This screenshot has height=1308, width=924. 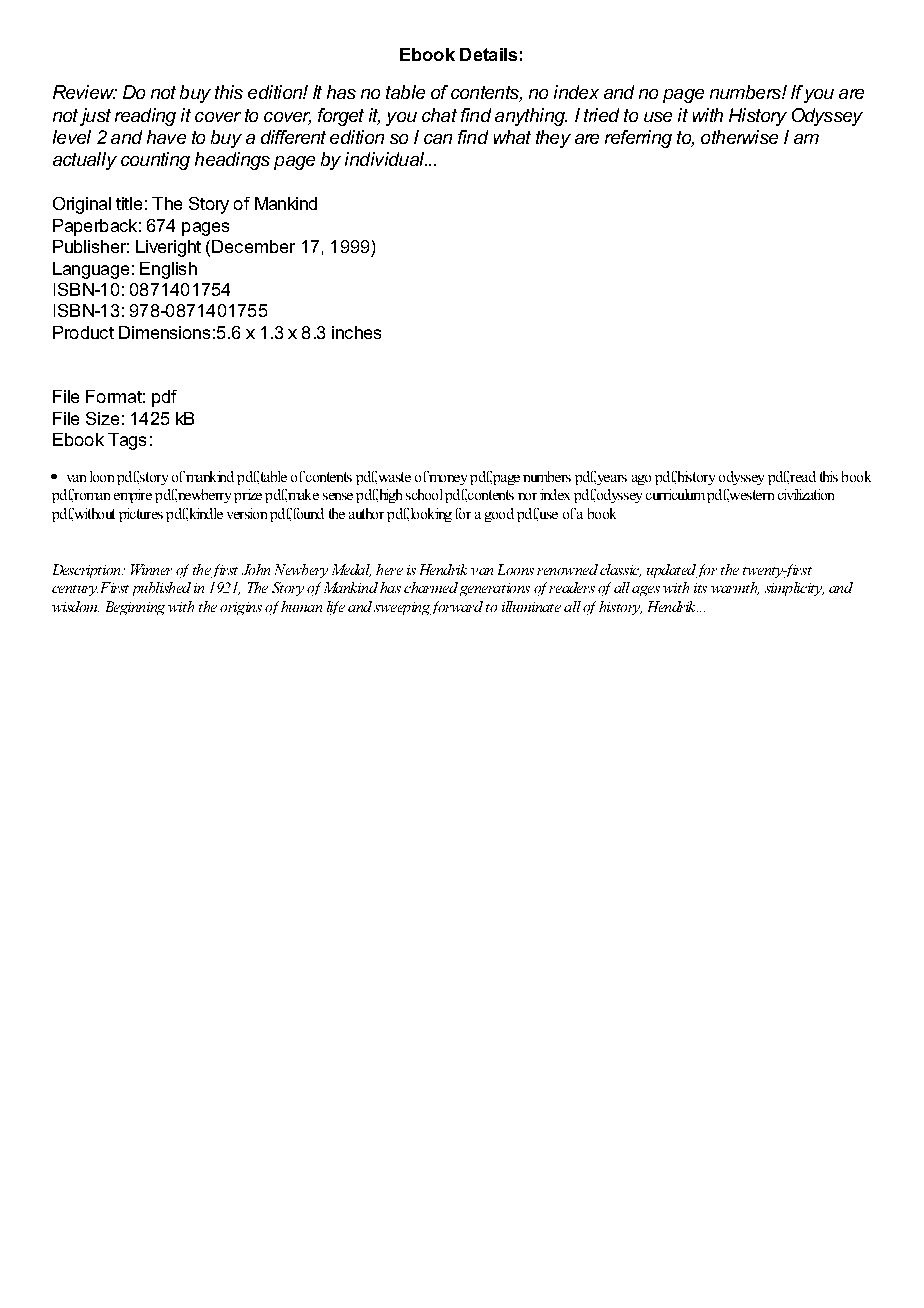 What do you see at coordinates (83, 332) in the screenshot?
I see `Product` at bounding box center [83, 332].
